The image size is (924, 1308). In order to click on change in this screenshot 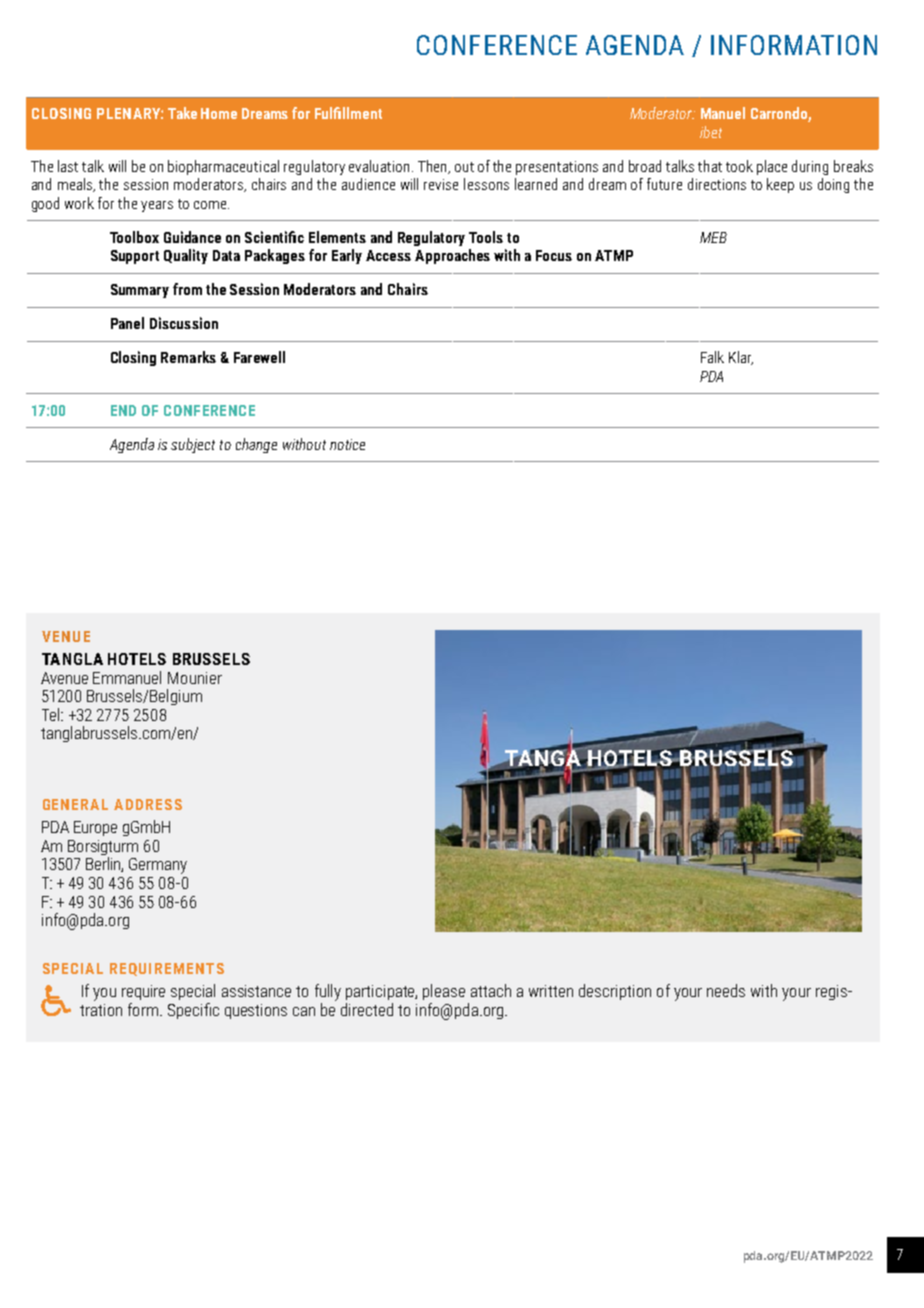, I will do `click(256, 445)`.
